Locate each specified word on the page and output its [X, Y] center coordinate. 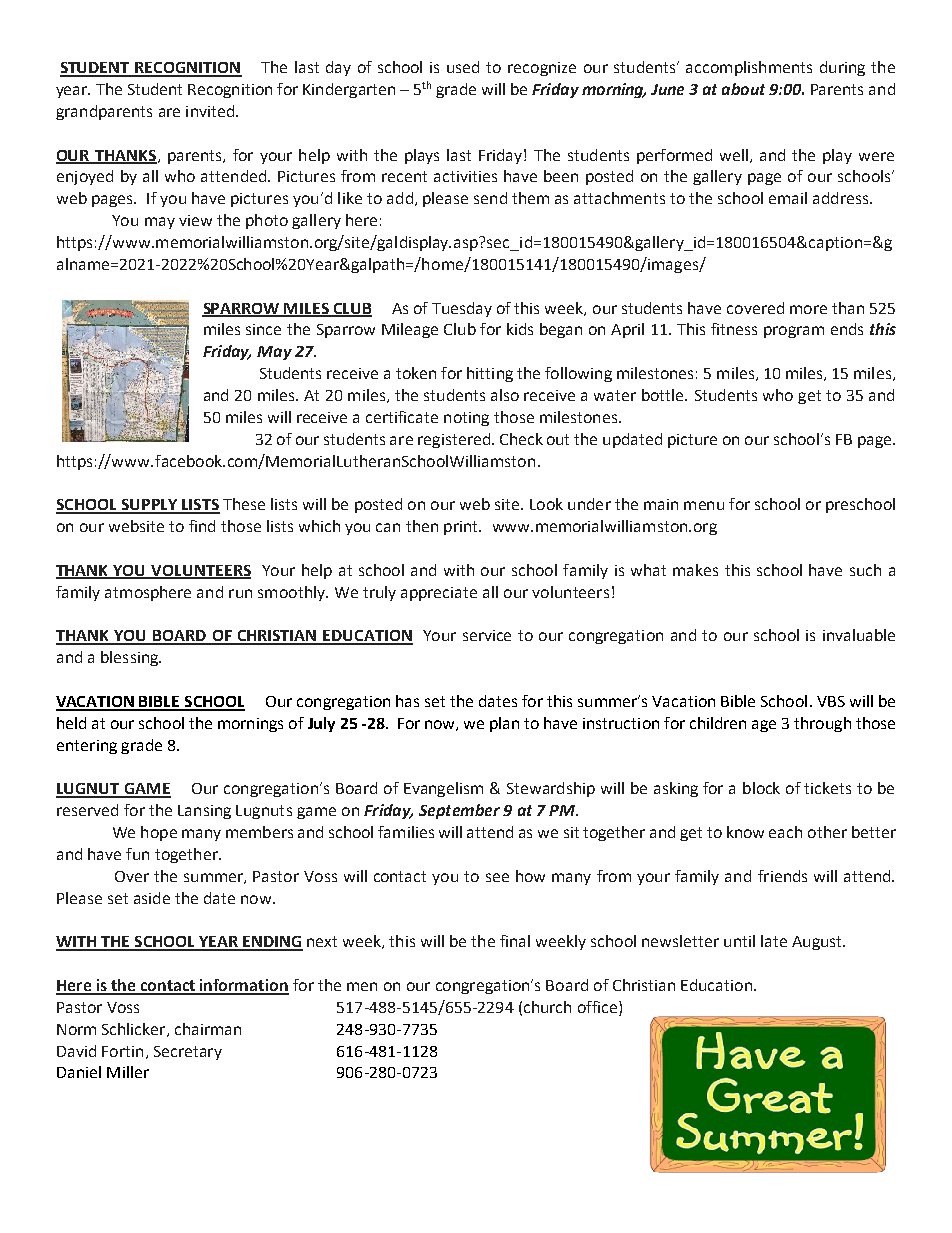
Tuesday [462, 309]
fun [137, 854]
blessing [130, 658]
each [785, 832]
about [743, 89]
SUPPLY [149, 506]
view [195, 220]
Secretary [188, 1053]
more [808, 309]
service [487, 635]
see [497, 877]
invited [211, 111]
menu [704, 505]
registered [454, 440]
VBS [831, 701]
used [463, 67]
